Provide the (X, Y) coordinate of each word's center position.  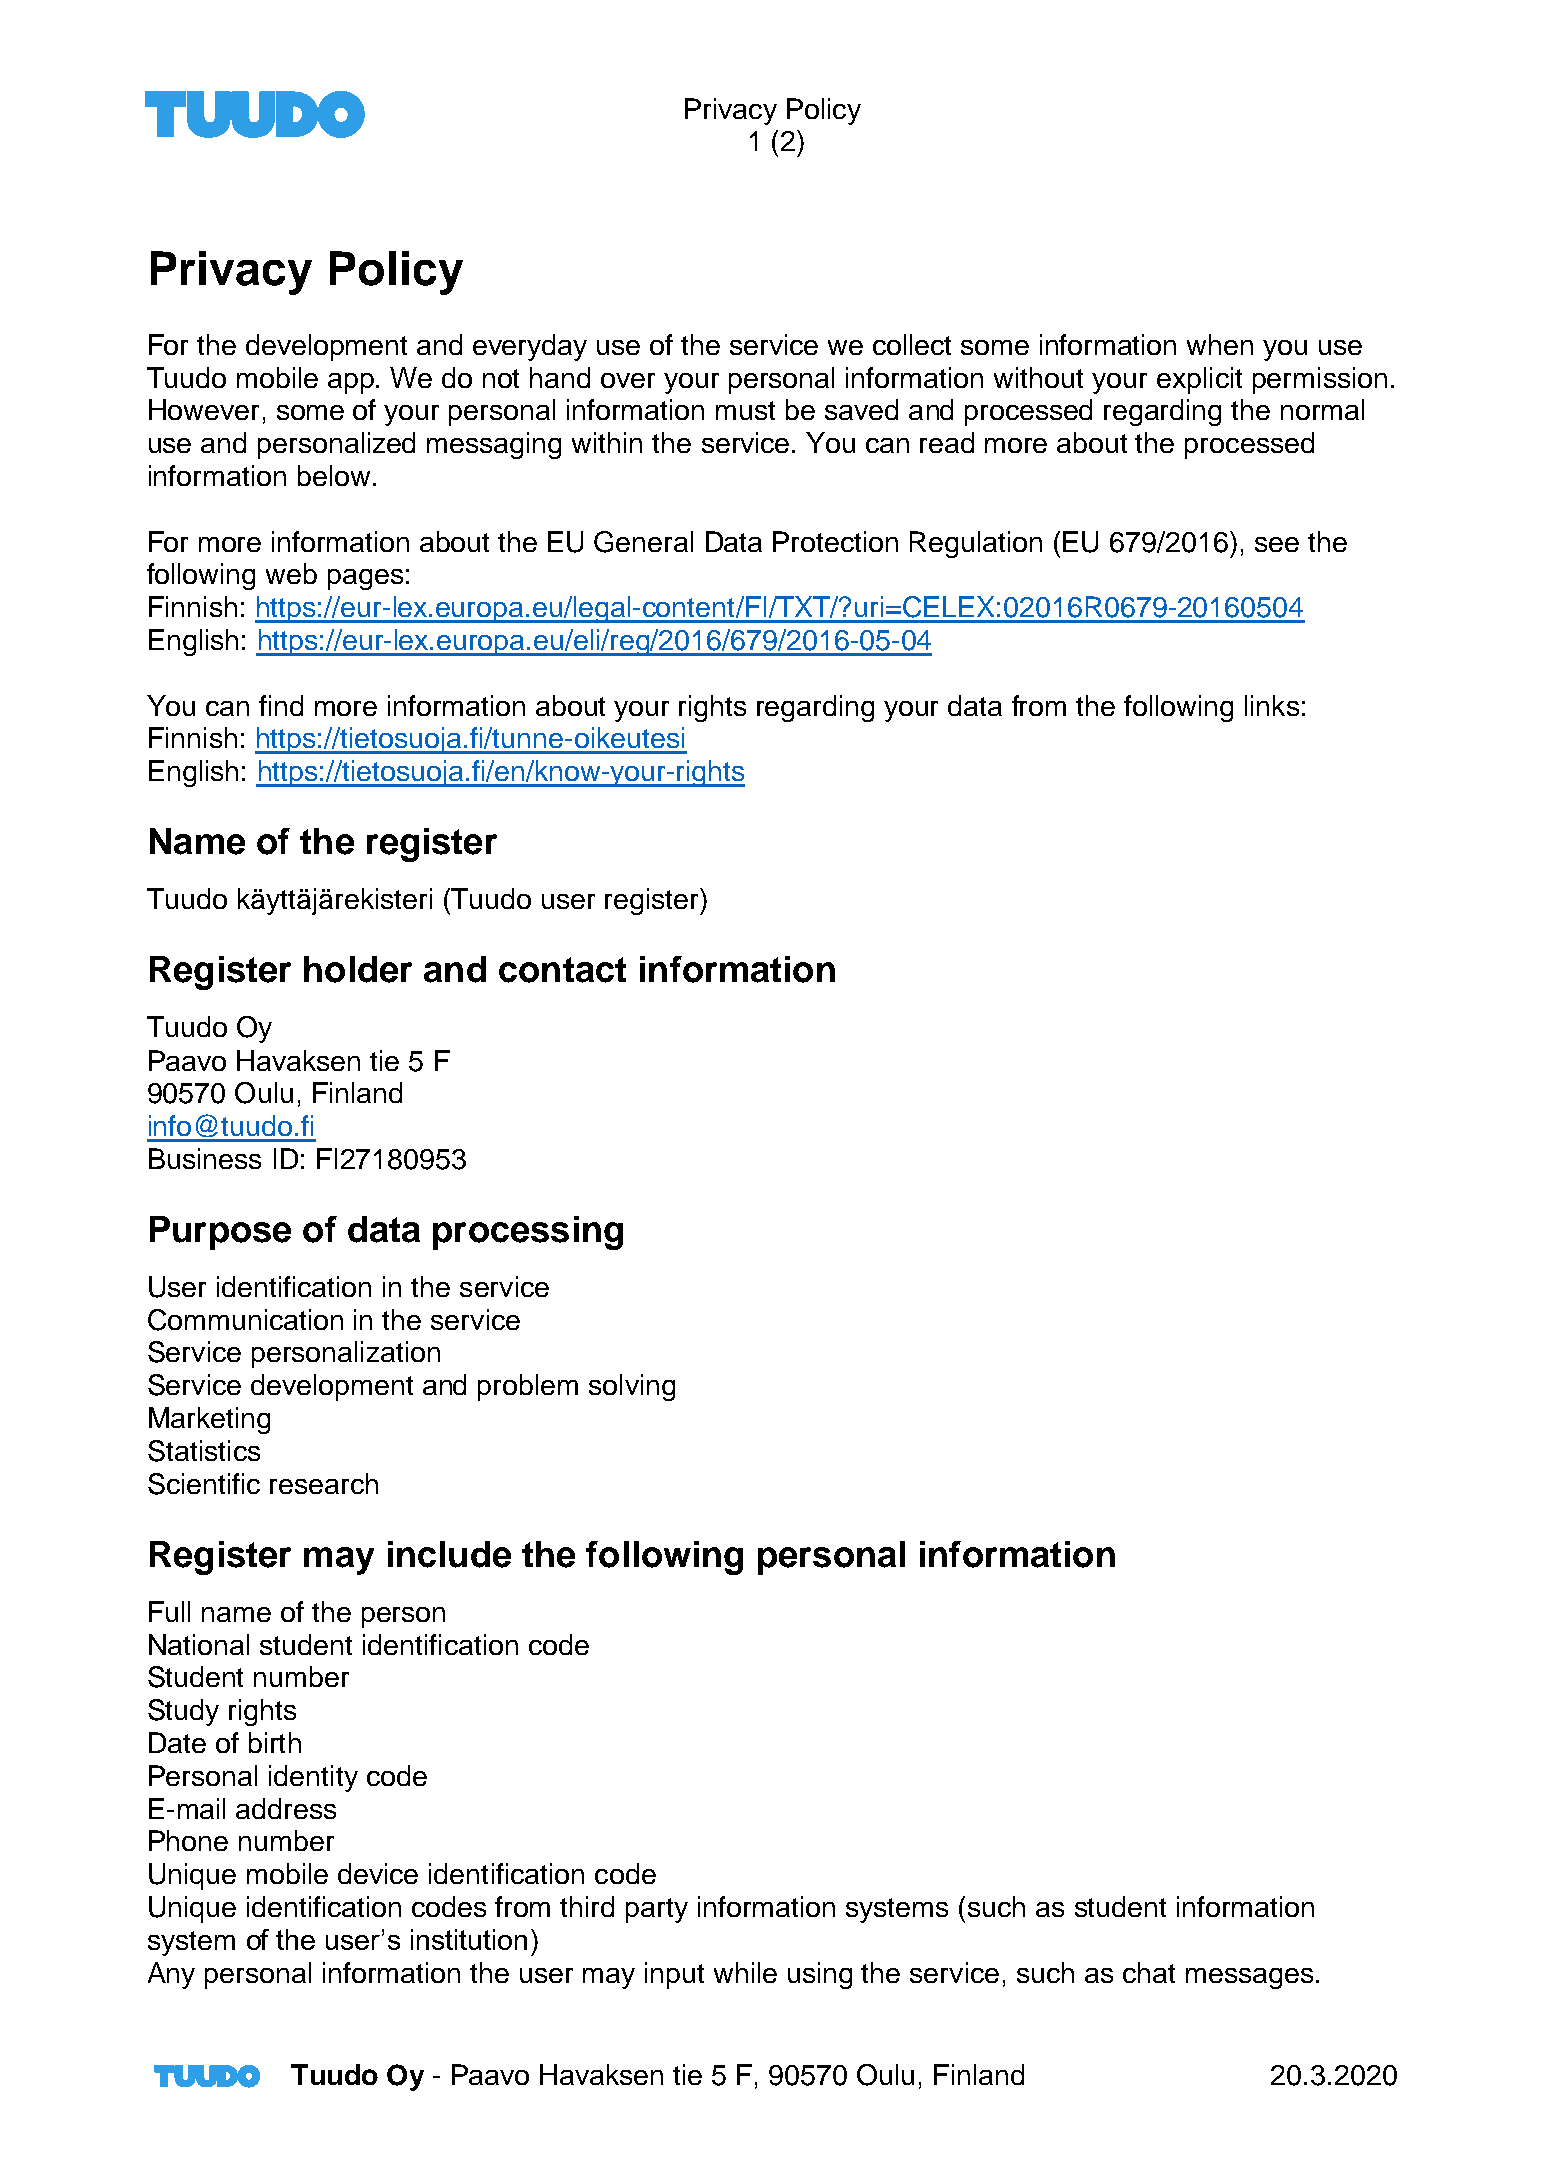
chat (1149, 1972)
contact (562, 970)
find (281, 705)
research (324, 1483)
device (378, 1873)
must (745, 410)
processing (528, 1233)
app (352, 383)
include (449, 1554)
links (1272, 705)
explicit (1199, 380)
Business (205, 1158)
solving (632, 1387)
